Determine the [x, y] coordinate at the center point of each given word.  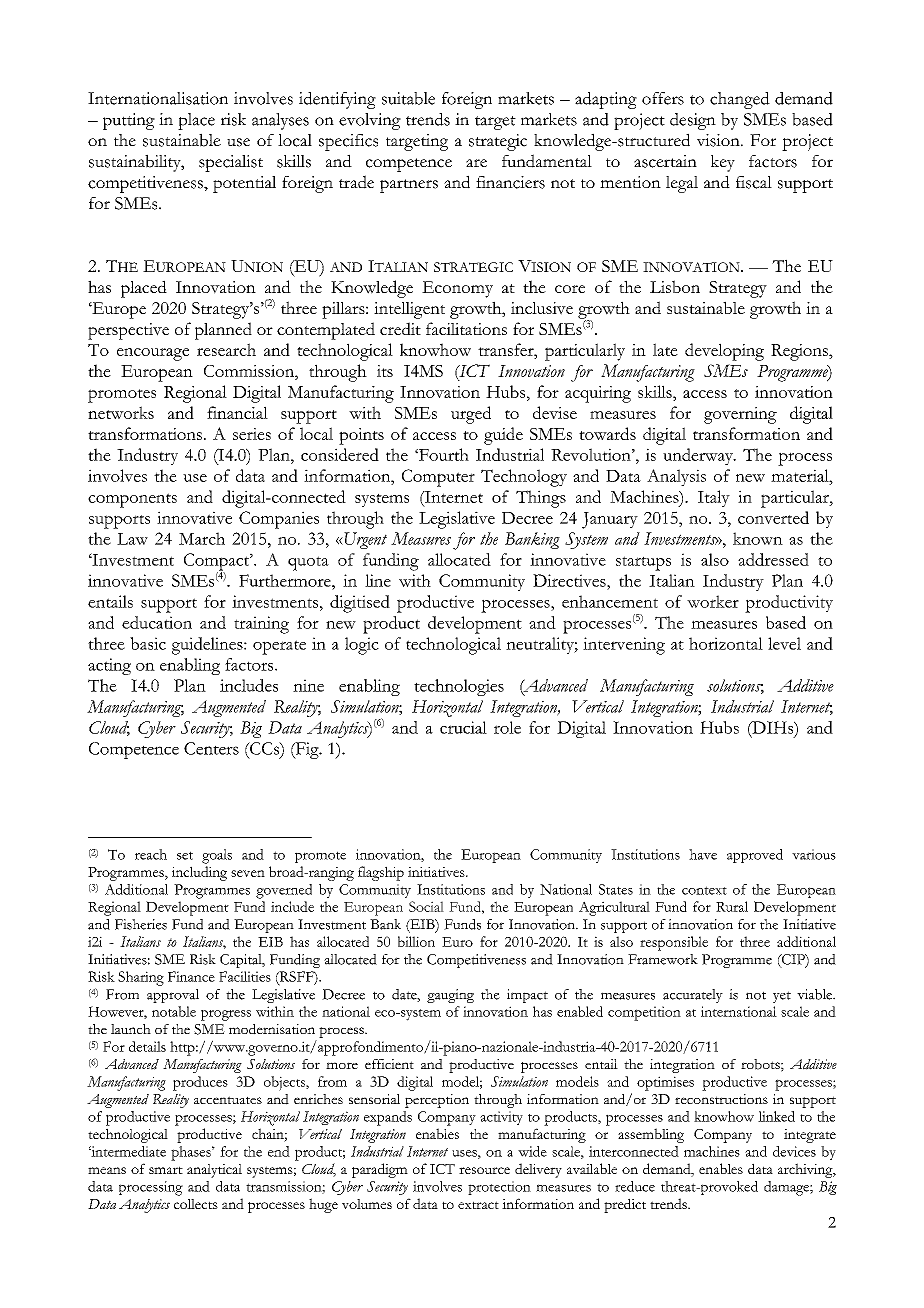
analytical [214, 1171]
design [693, 121]
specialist [231, 163]
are [476, 163]
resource [484, 1170]
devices [794, 1151]
